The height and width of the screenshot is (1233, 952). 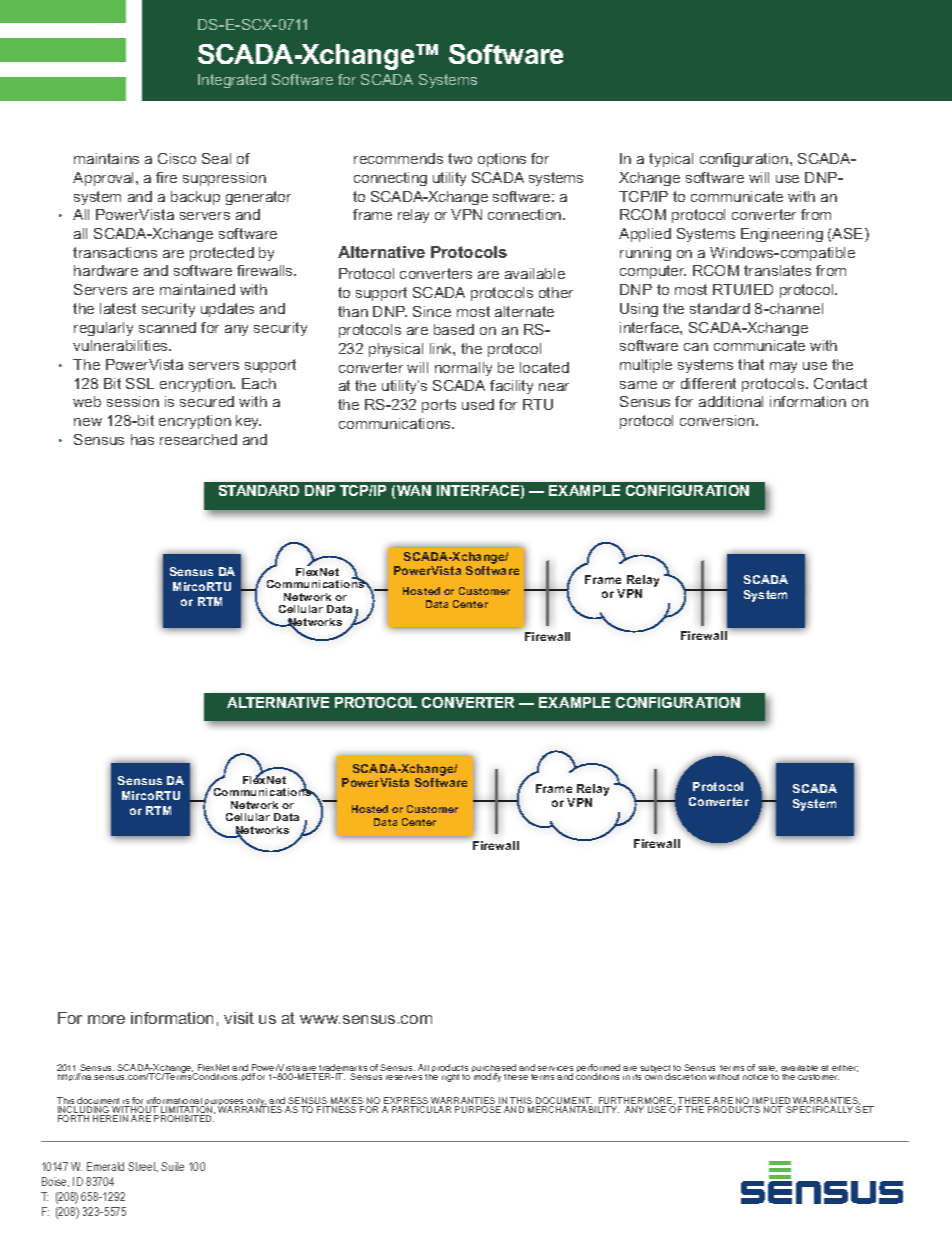 I want to click on wan, so click(x=414, y=490).
